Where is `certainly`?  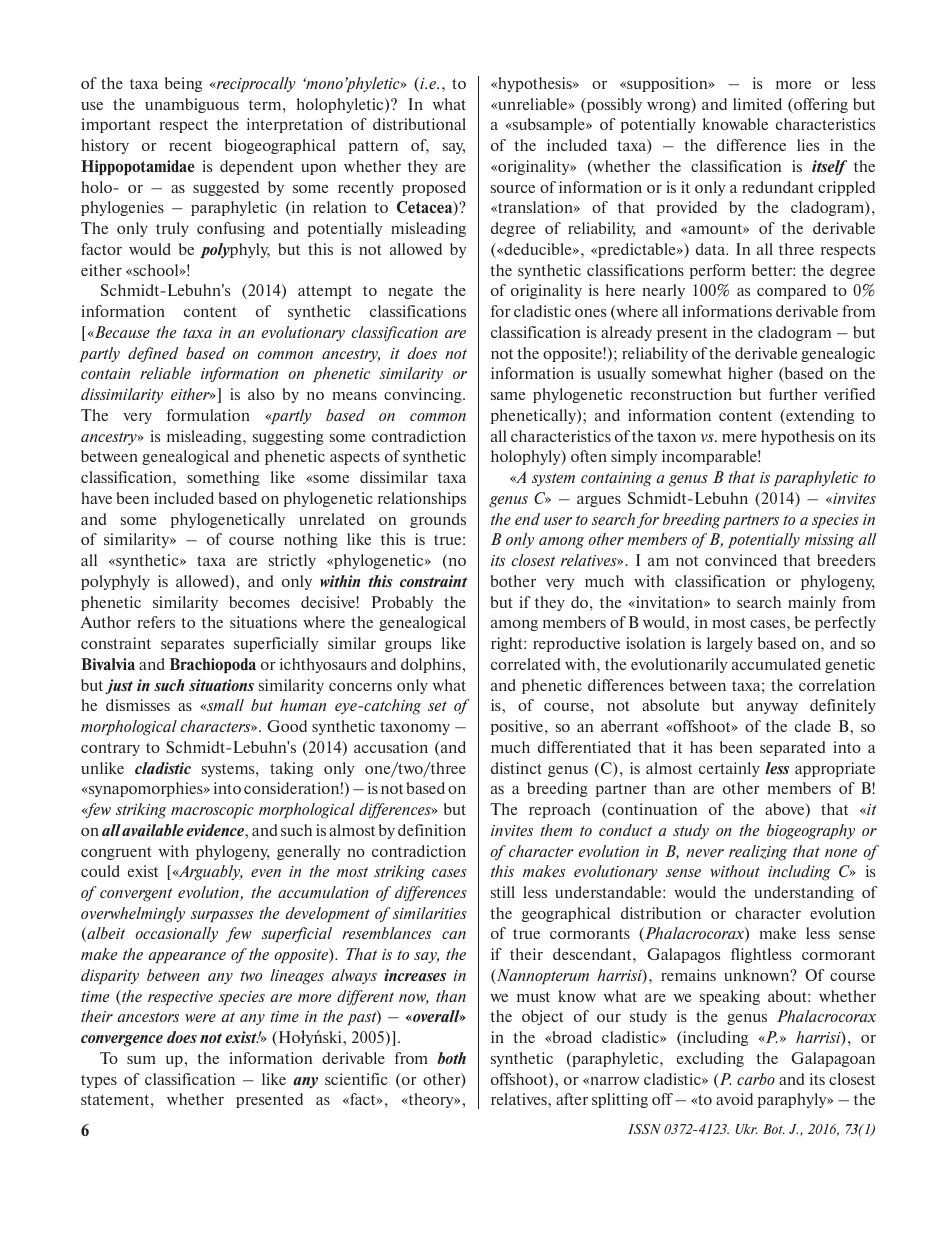
certainly is located at coordinates (729, 769).
